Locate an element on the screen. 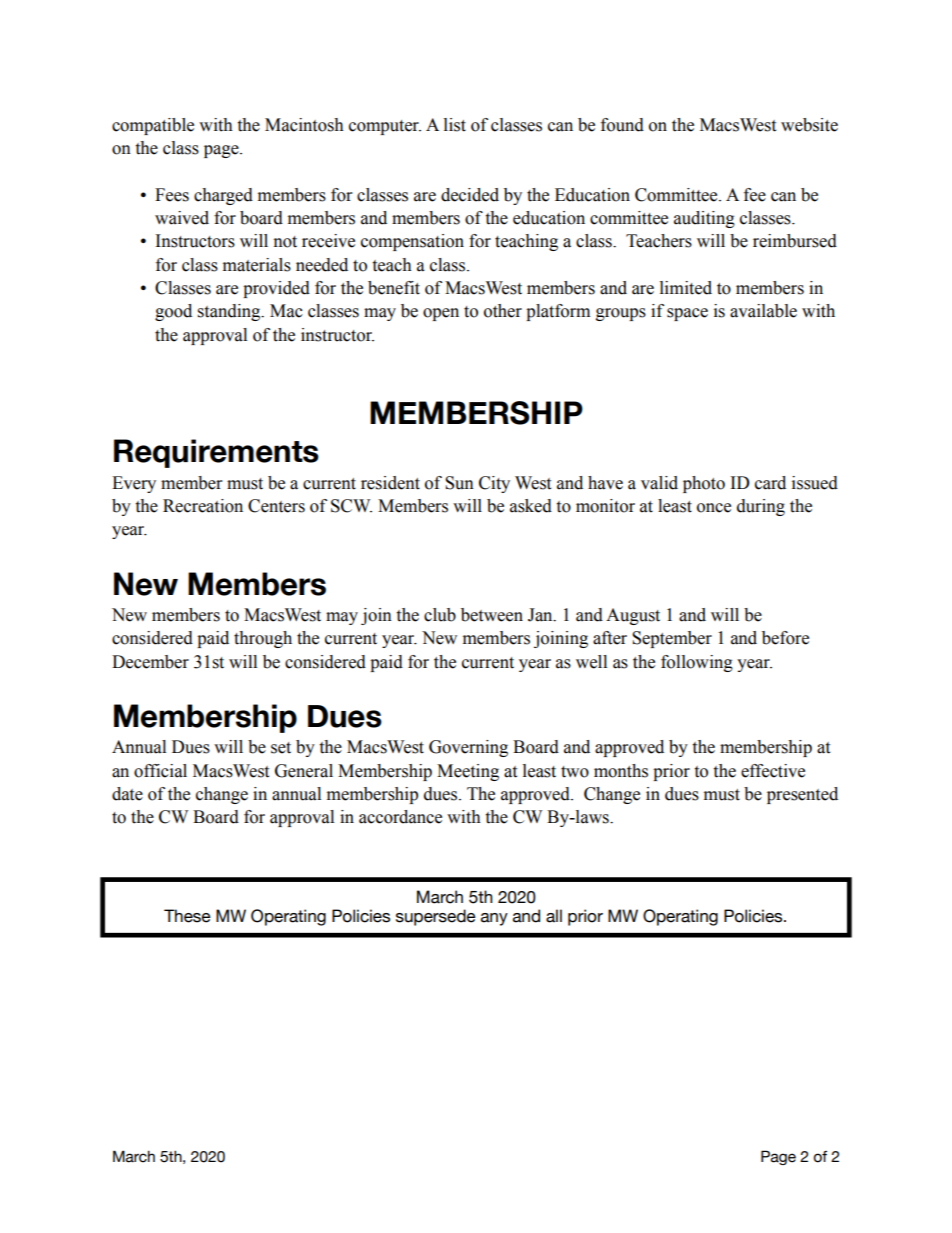  These is located at coordinates (187, 916).
